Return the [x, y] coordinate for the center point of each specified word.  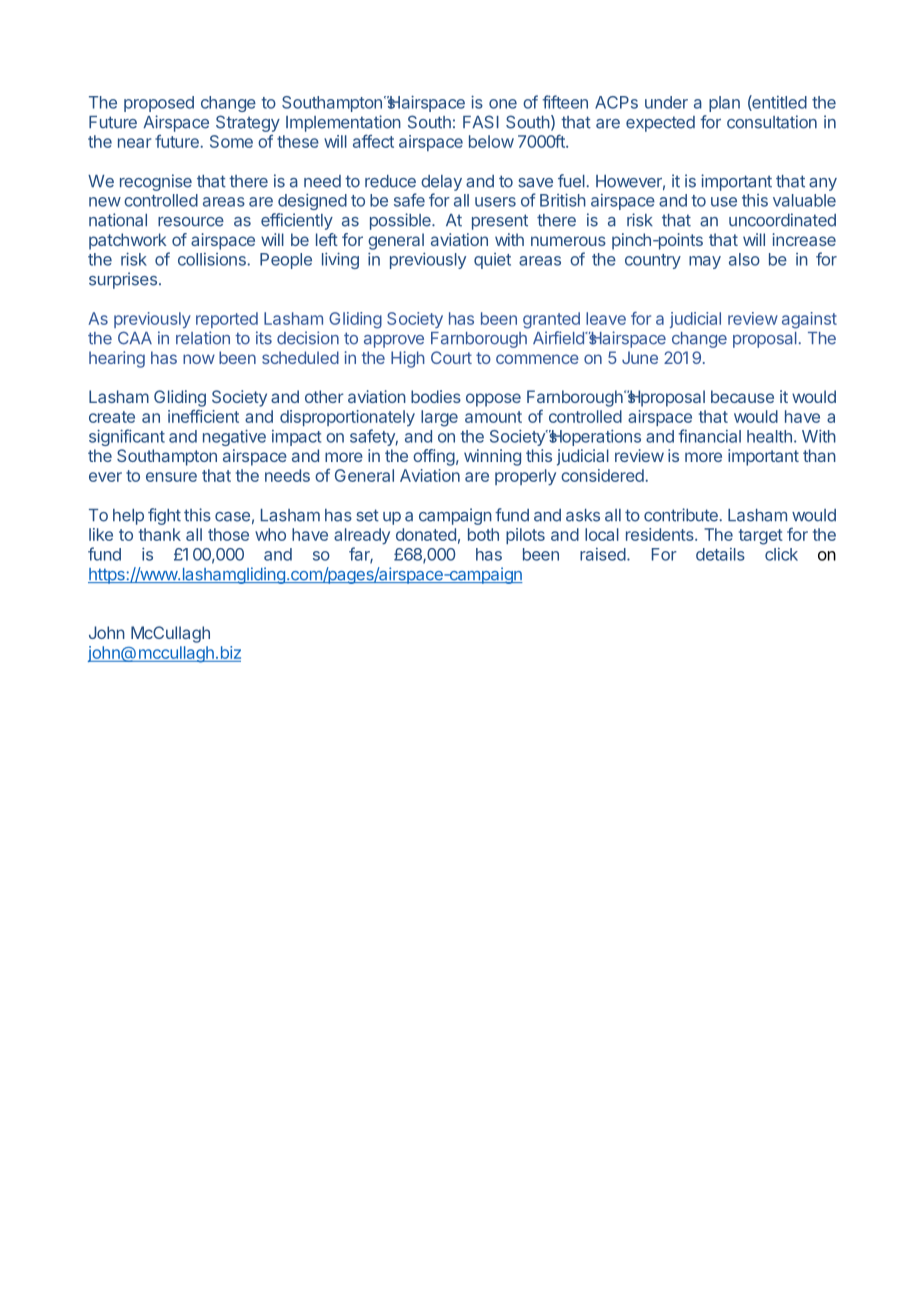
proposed [159, 104]
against [809, 320]
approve [394, 341]
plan [724, 104]
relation [203, 338]
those [228, 534]
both [483, 534]
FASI [481, 122]
